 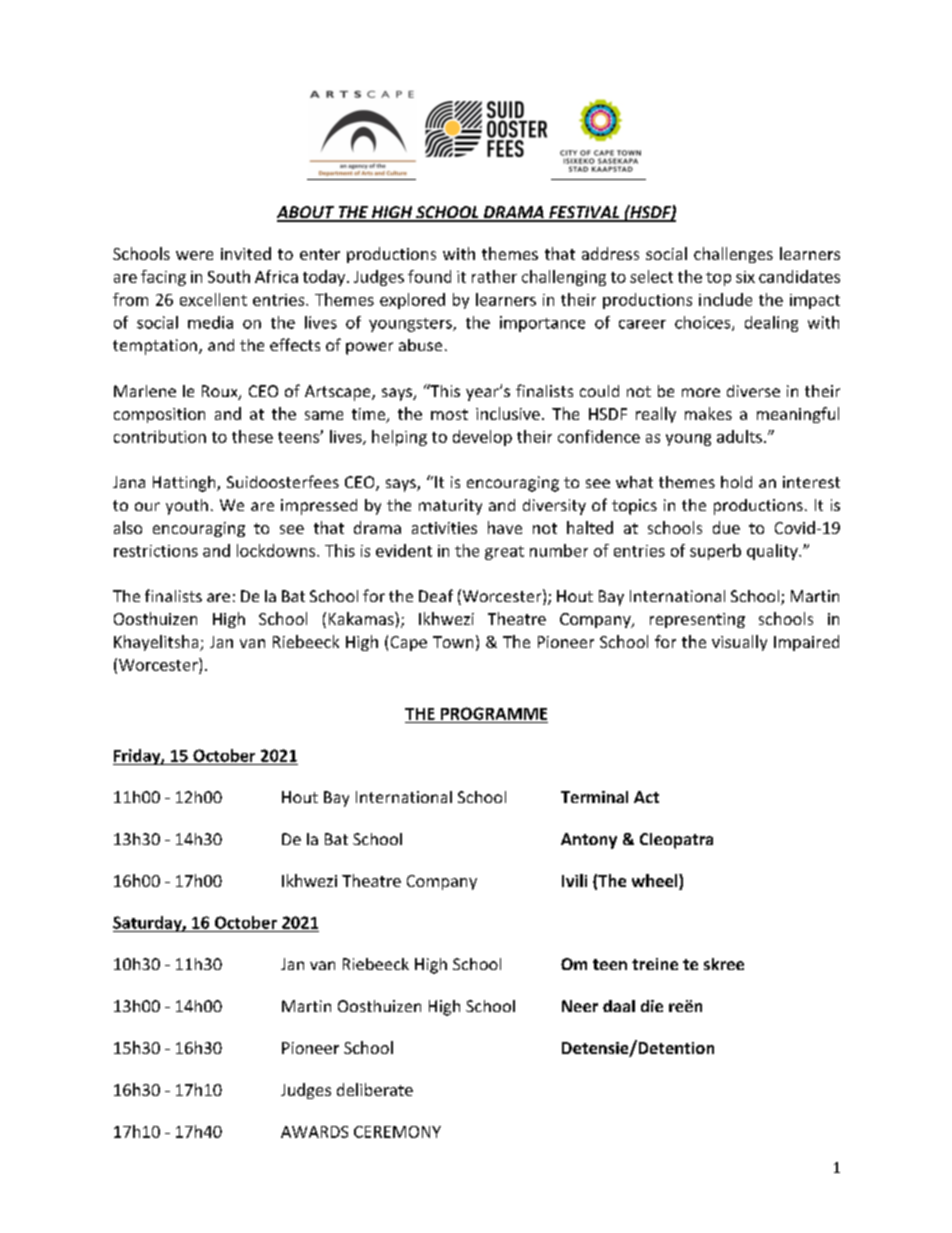 I want to click on AWARDS, so click(x=314, y=1132).
